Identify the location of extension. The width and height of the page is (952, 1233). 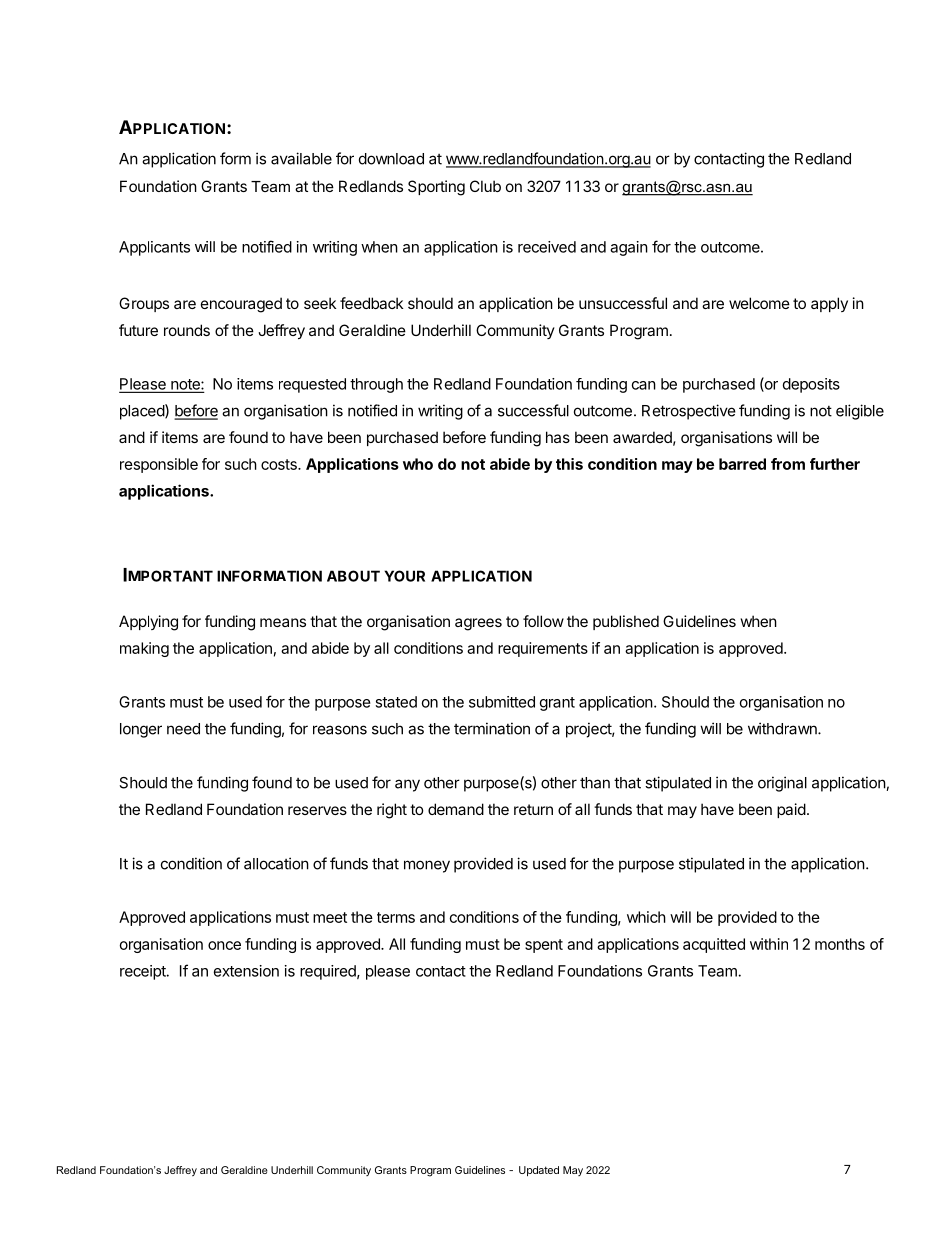
(246, 971).
